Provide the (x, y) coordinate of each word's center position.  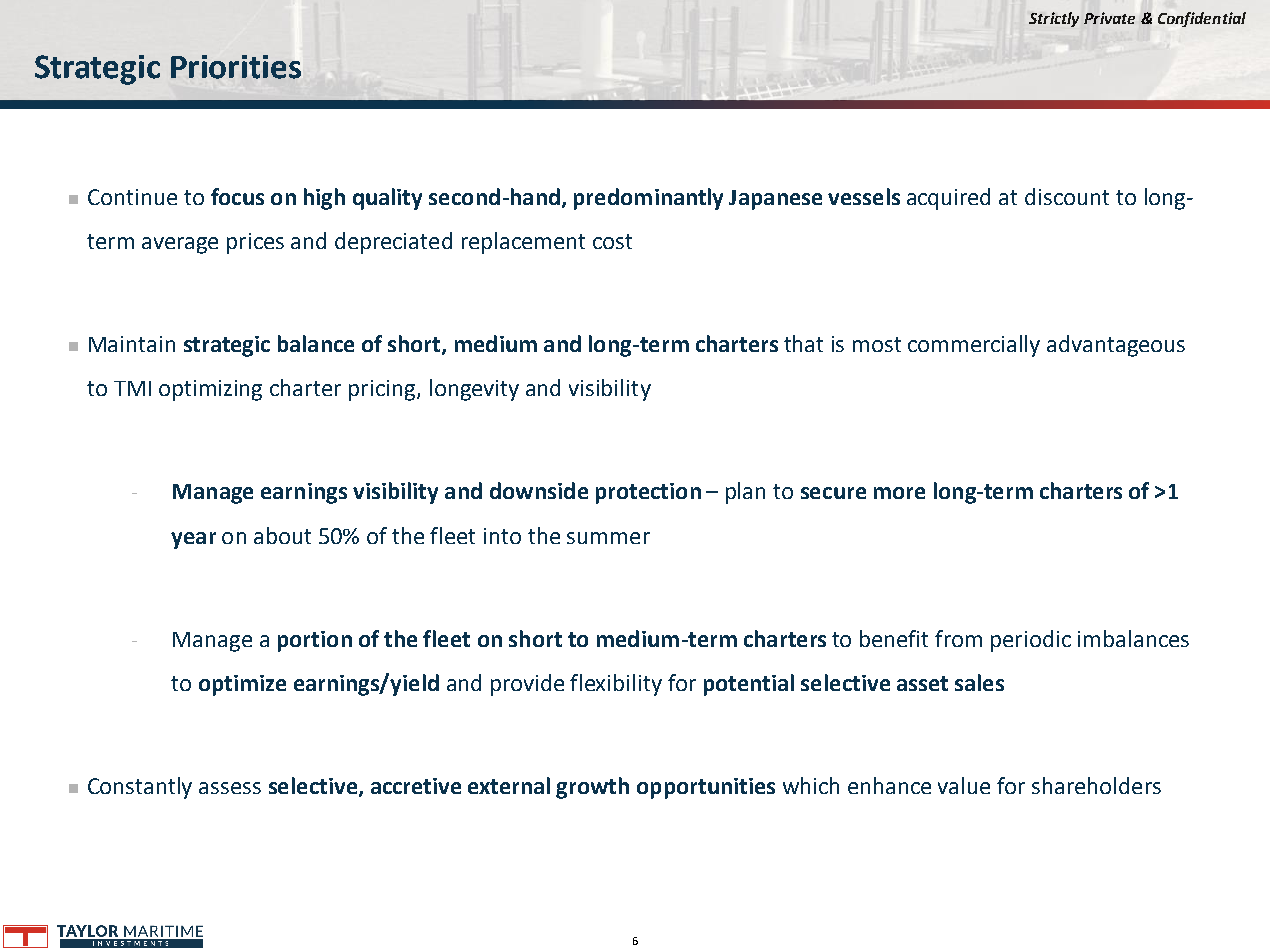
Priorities (236, 67)
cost (612, 241)
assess (230, 788)
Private (1109, 18)
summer (608, 538)
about (282, 535)
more (899, 493)
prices (255, 243)
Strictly (1054, 19)
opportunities (706, 788)
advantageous (1116, 346)
